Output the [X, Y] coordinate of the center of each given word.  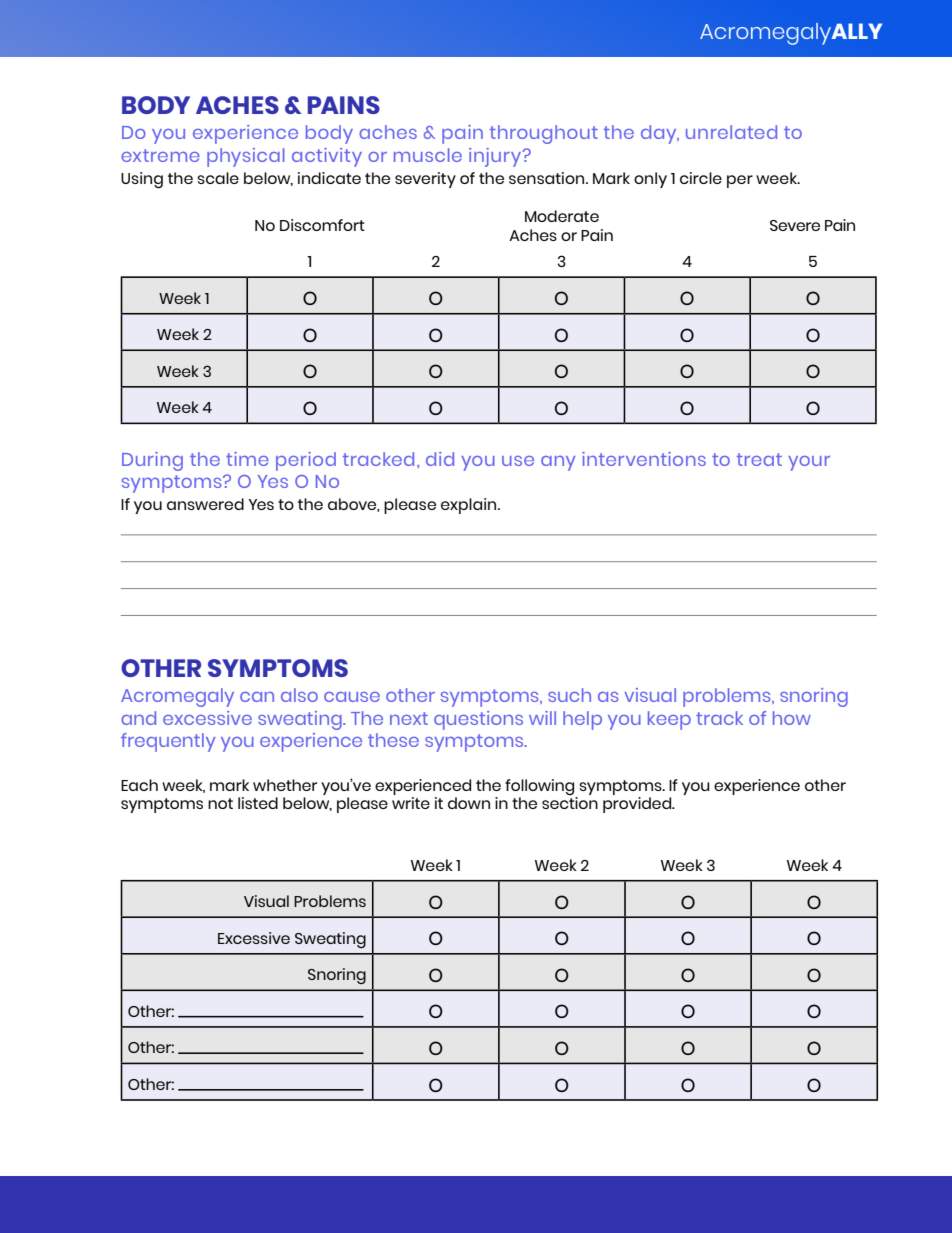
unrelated [731, 132]
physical [245, 157]
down [469, 803]
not [220, 803]
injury [496, 157]
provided [638, 805]
